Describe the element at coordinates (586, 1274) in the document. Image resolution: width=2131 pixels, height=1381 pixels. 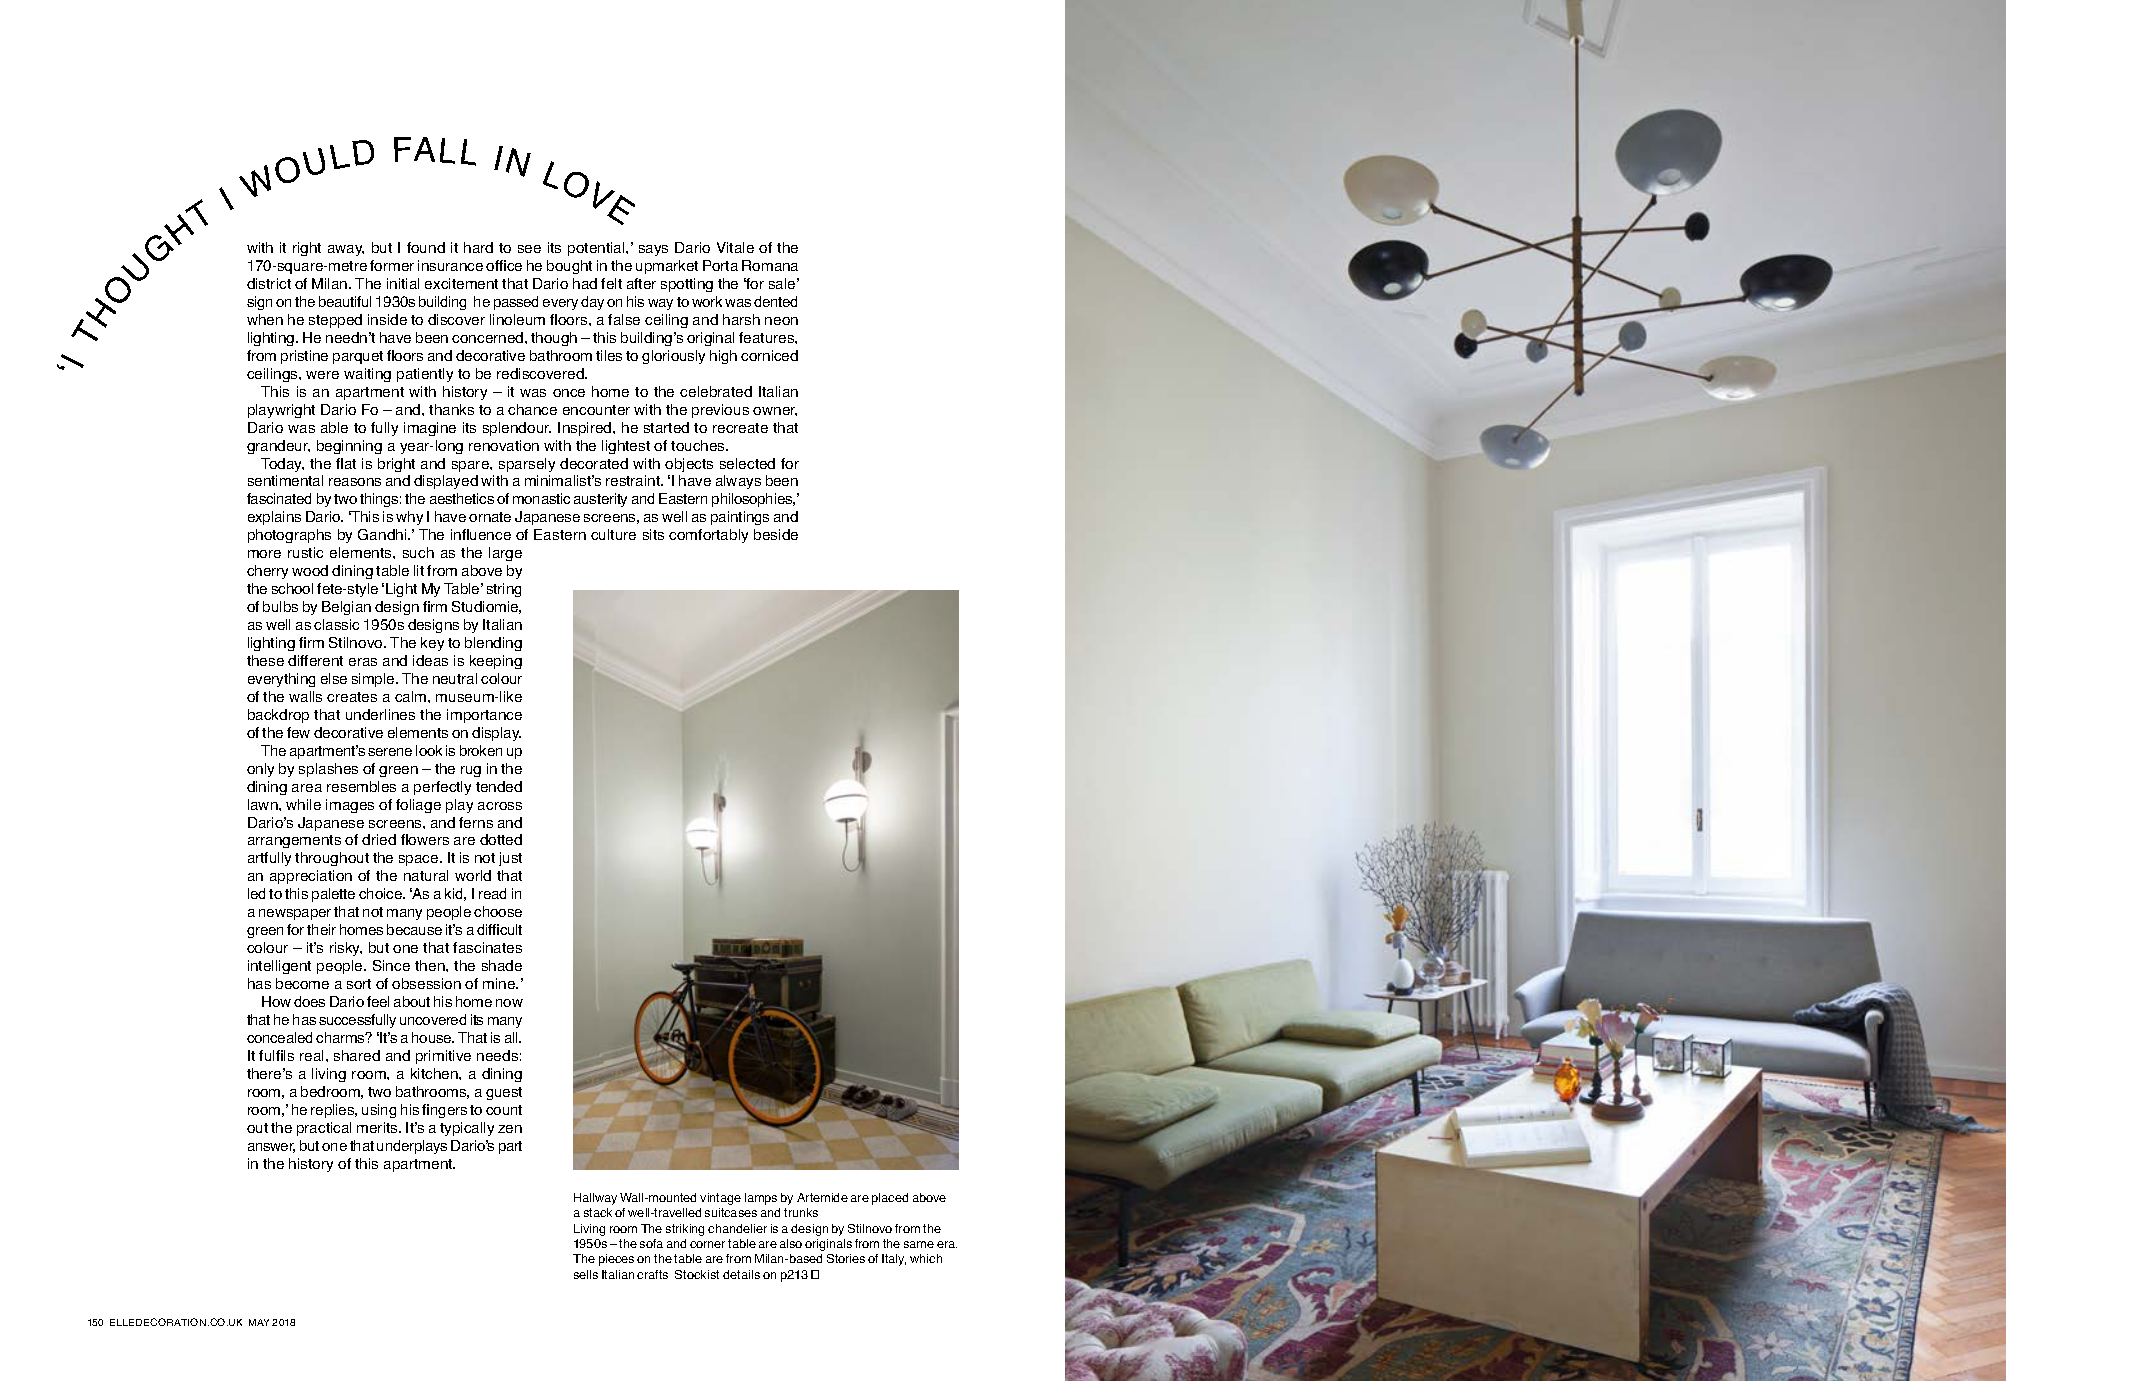
I see `sells` at that location.
